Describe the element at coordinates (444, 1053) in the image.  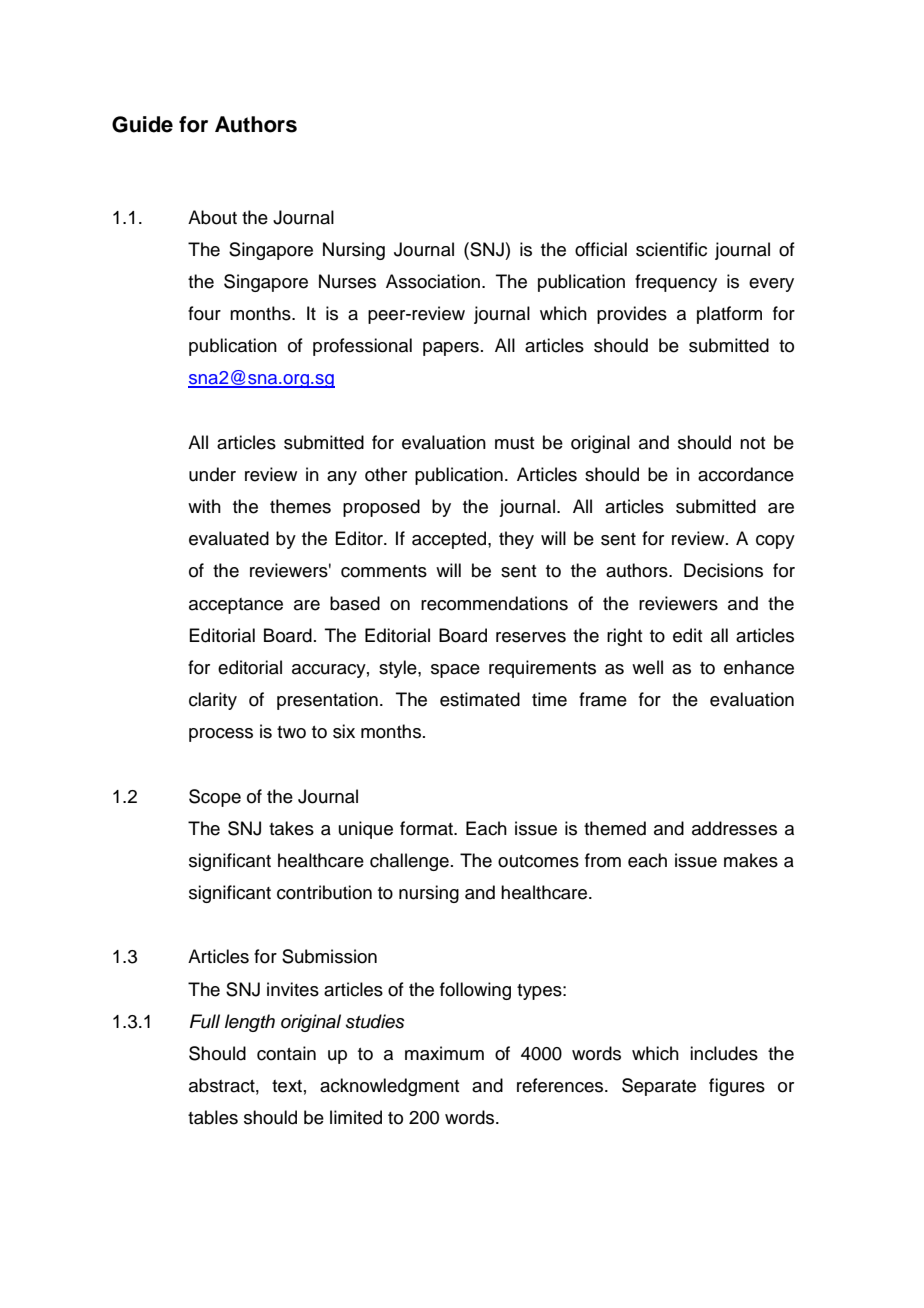
I see `maximum` at that location.
